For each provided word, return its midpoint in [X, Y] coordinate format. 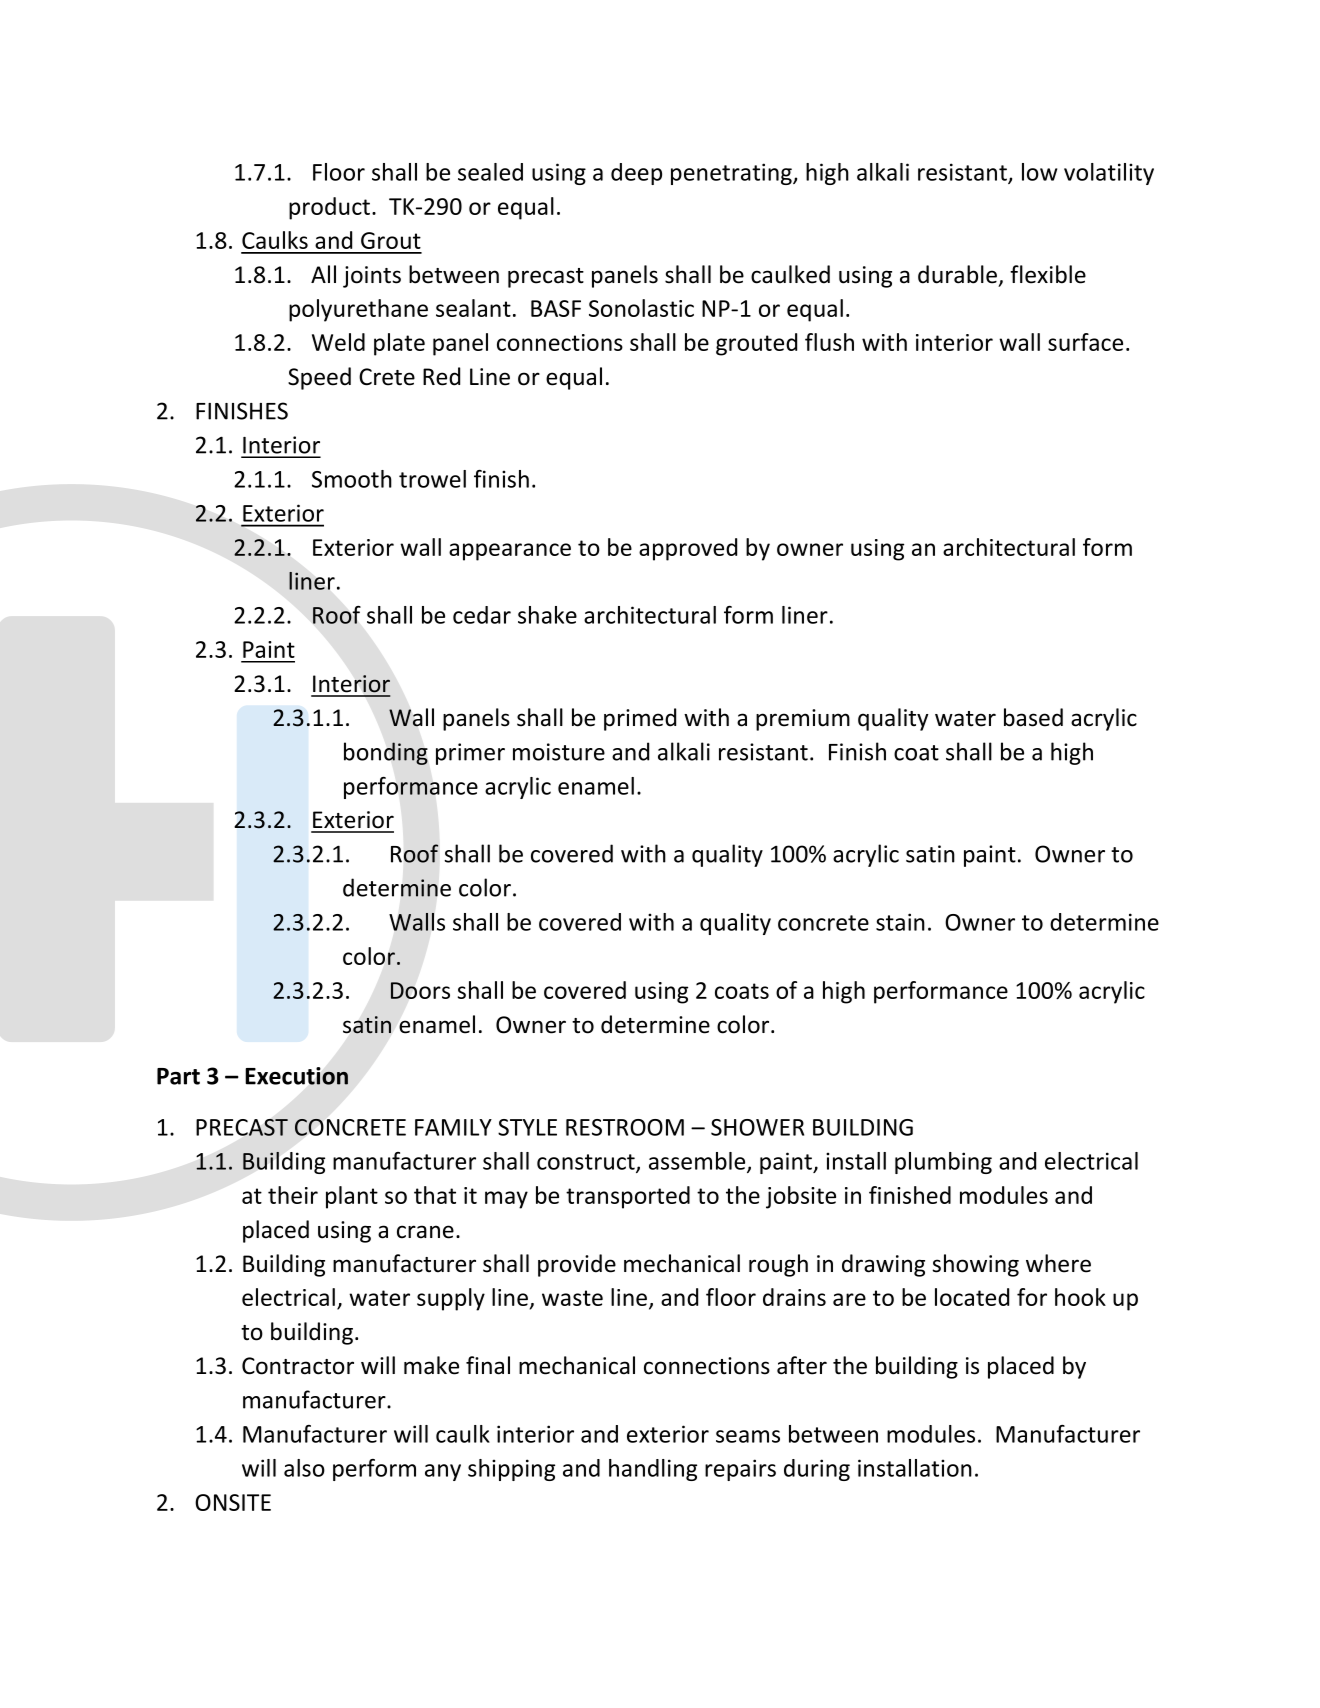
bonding [386, 753]
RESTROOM [625, 1127]
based [1033, 717]
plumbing [943, 1163]
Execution [296, 1076]
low [1039, 172]
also [304, 1468]
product [331, 208]
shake [547, 615]
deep [636, 174]
